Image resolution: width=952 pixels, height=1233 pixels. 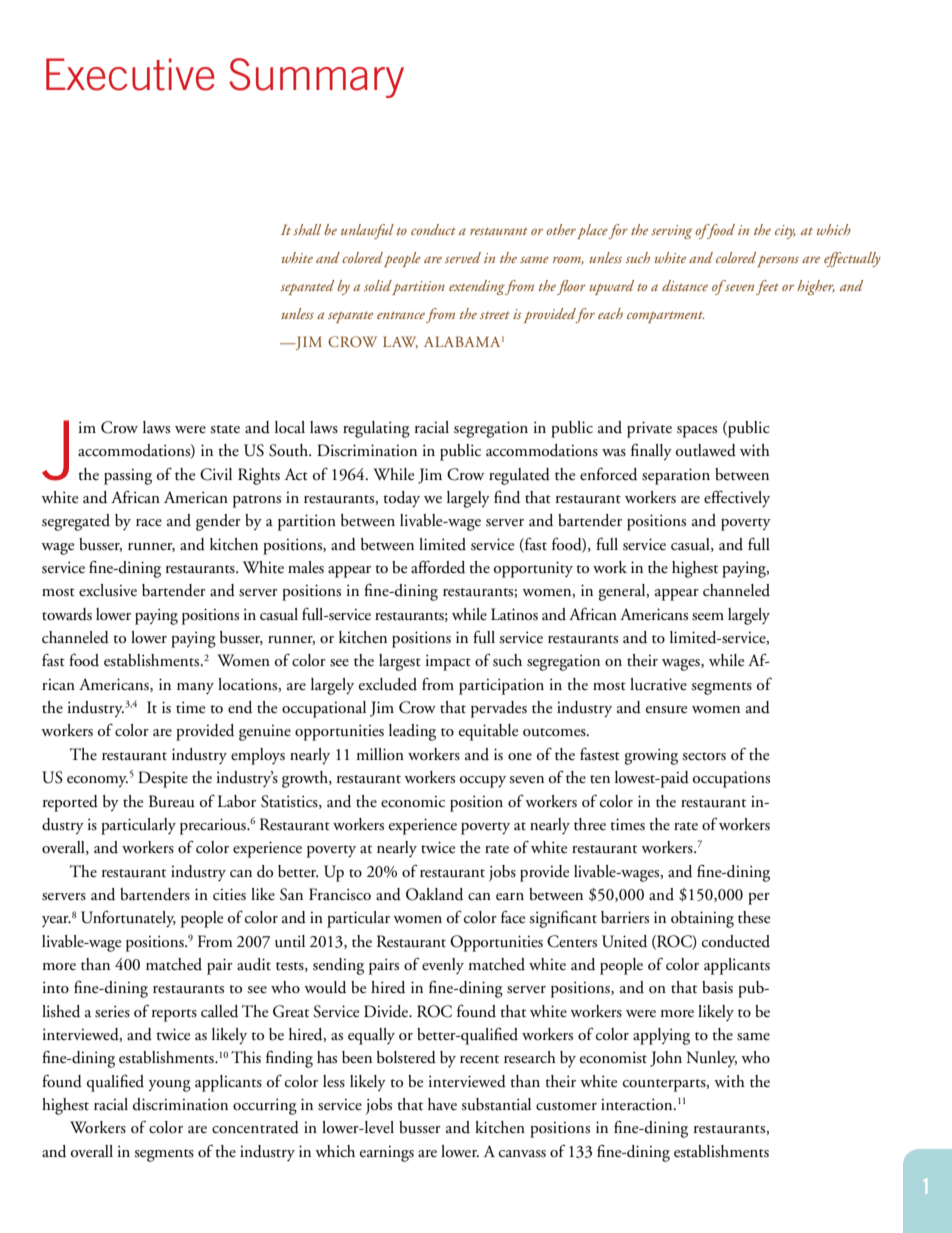 I want to click on equitable, so click(x=488, y=732).
